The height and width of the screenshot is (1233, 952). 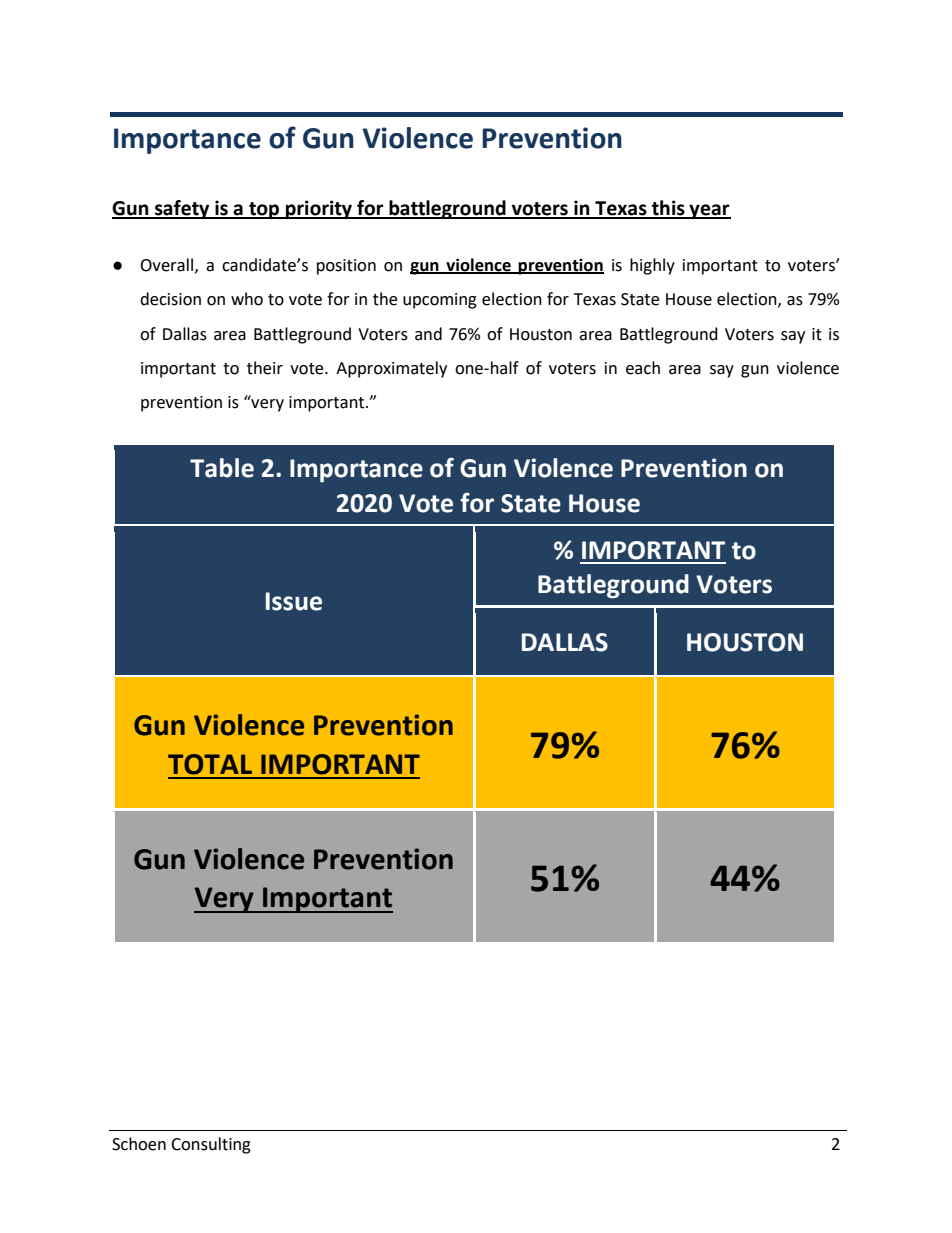 What do you see at coordinates (652, 266) in the screenshot?
I see `highly` at bounding box center [652, 266].
